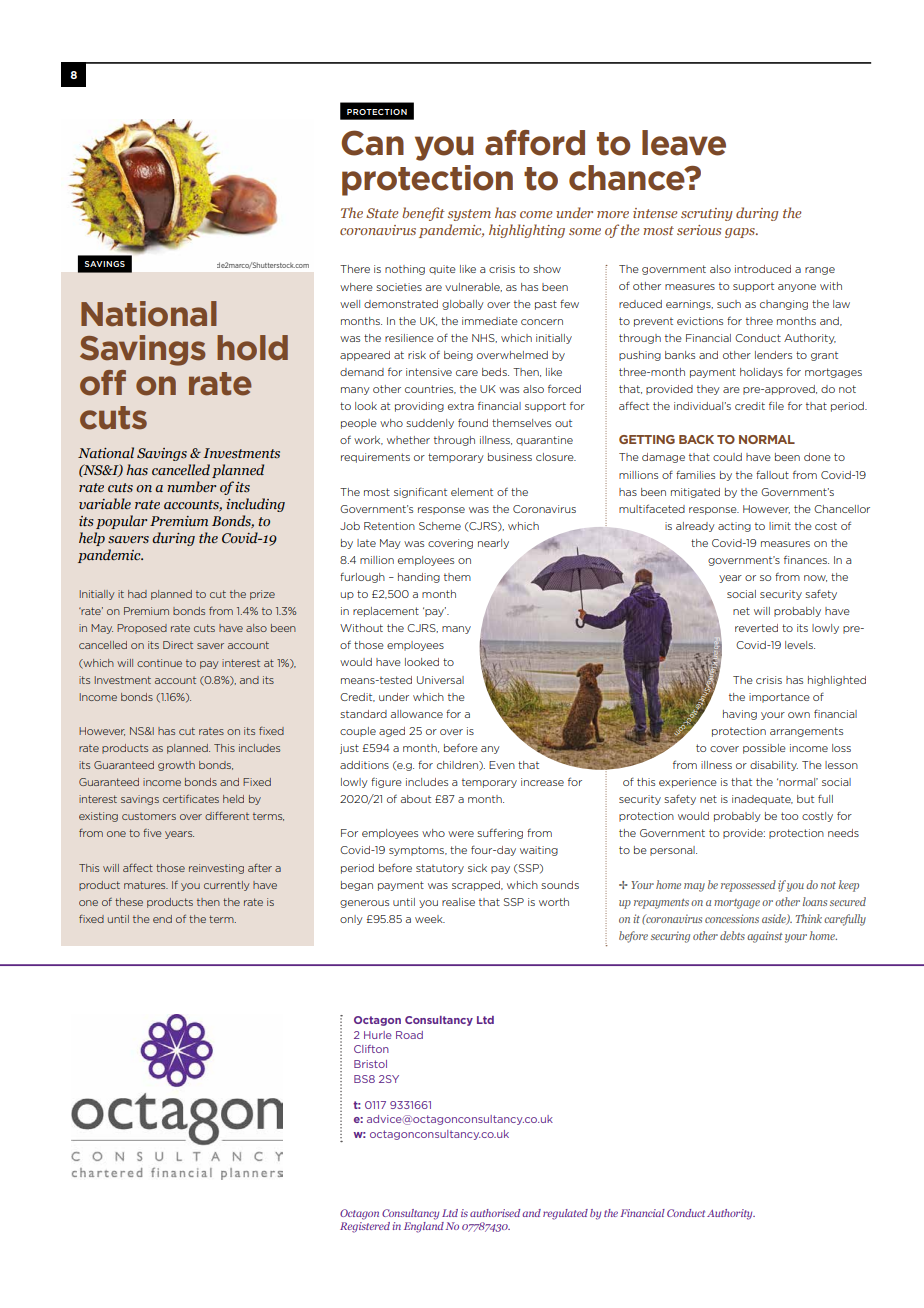  Describe the element at coordinates (495, 1213) in the screenshot. I see `authorised` at that location.
